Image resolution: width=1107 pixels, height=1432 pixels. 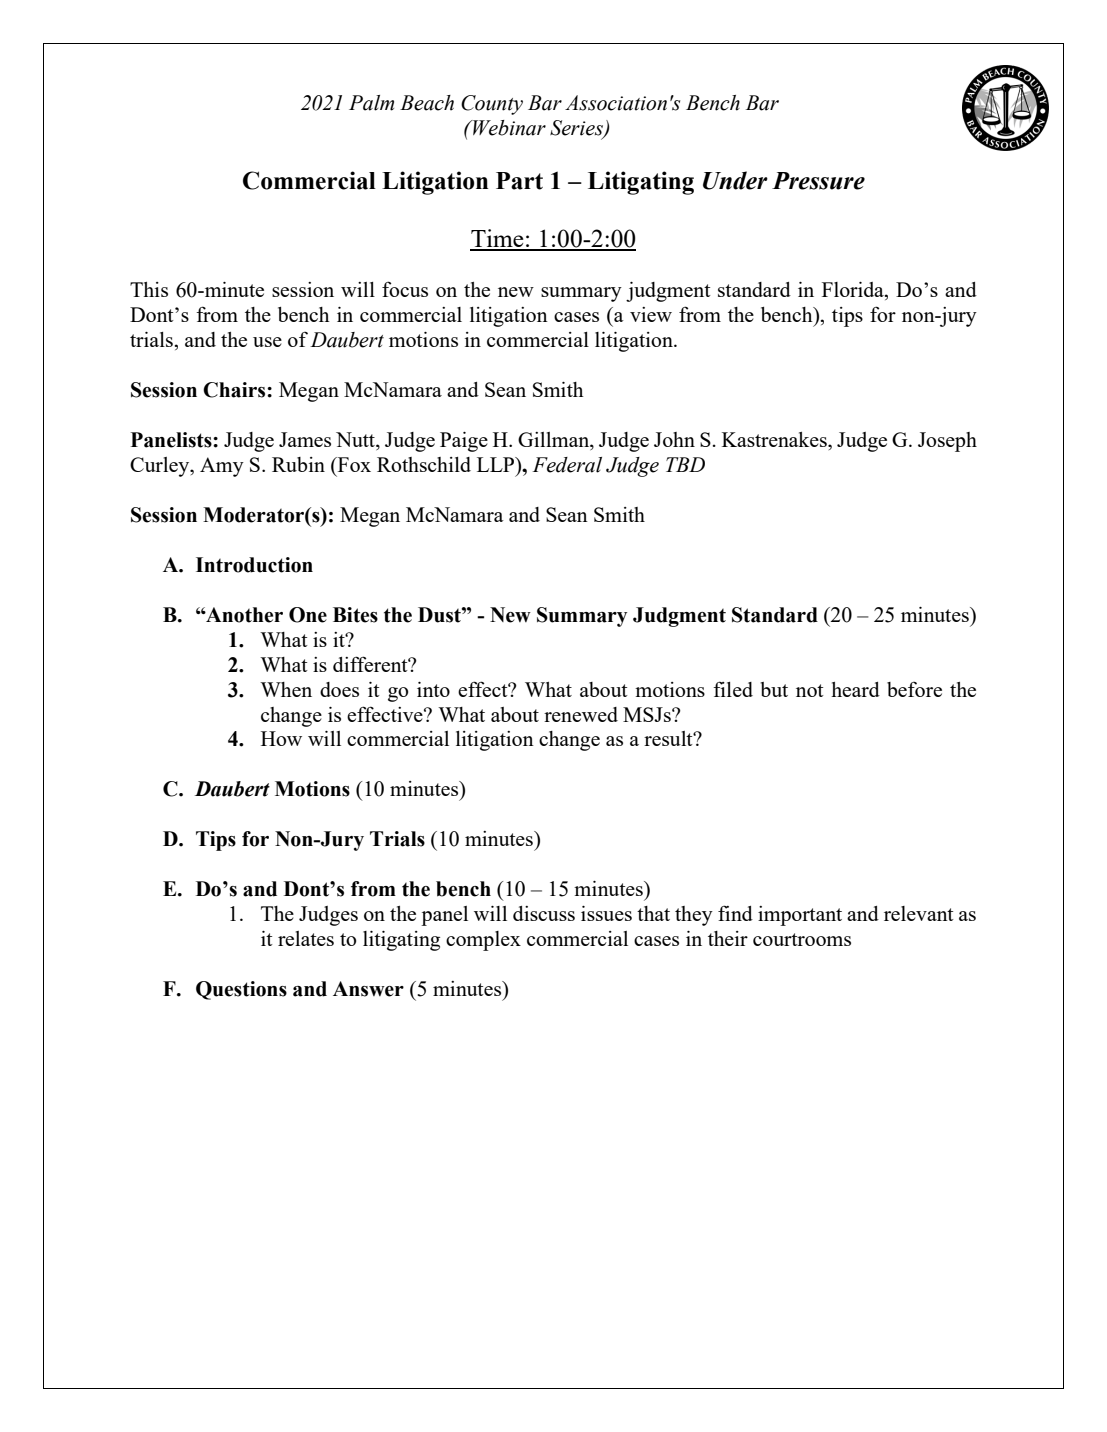 What do you see at coordinates (855, 689) in the document?
I see `heard` at bounding box center [855, 689].
